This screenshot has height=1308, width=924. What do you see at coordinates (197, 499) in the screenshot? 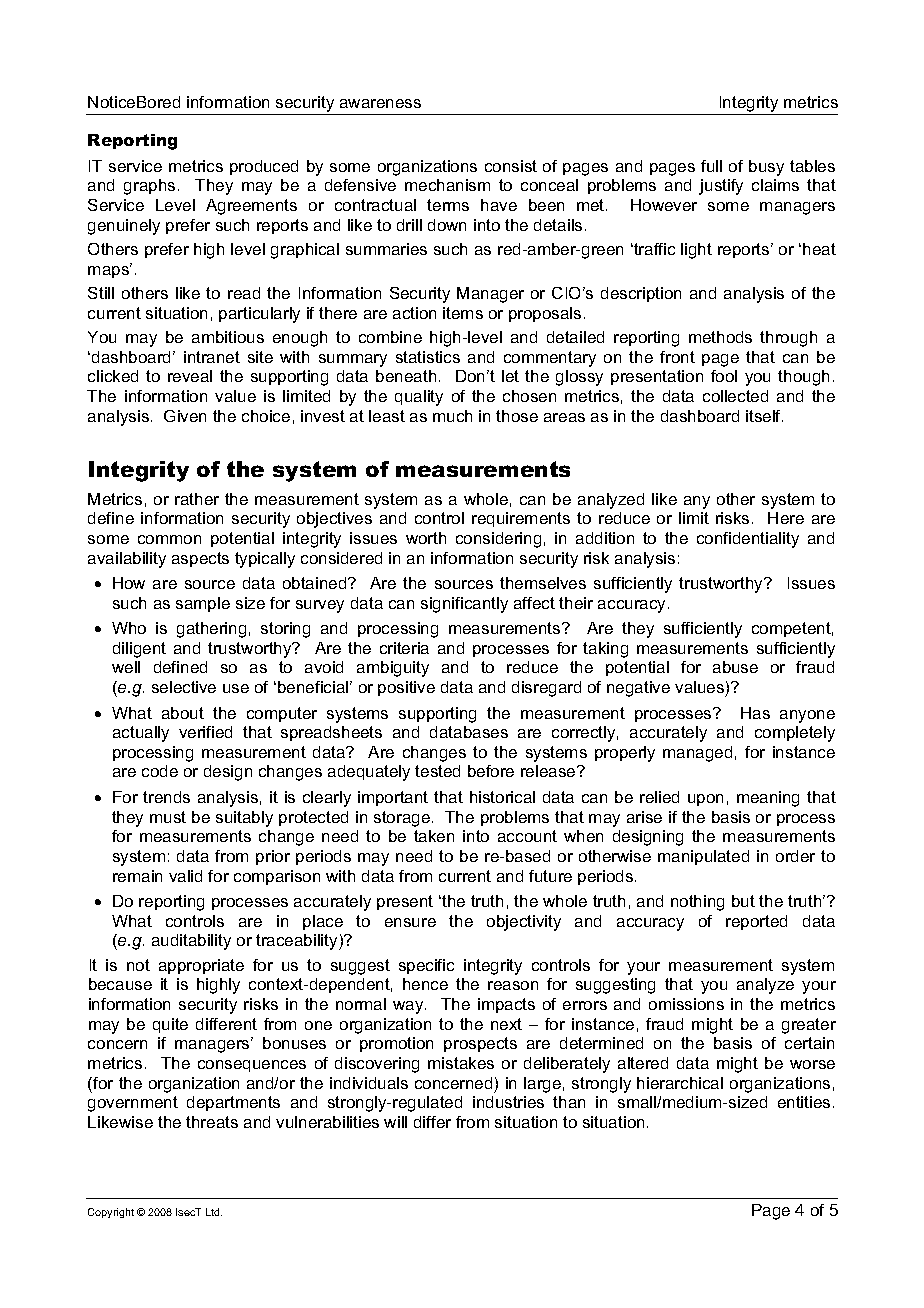
I see `rather` at bounding box center [197, 499].
